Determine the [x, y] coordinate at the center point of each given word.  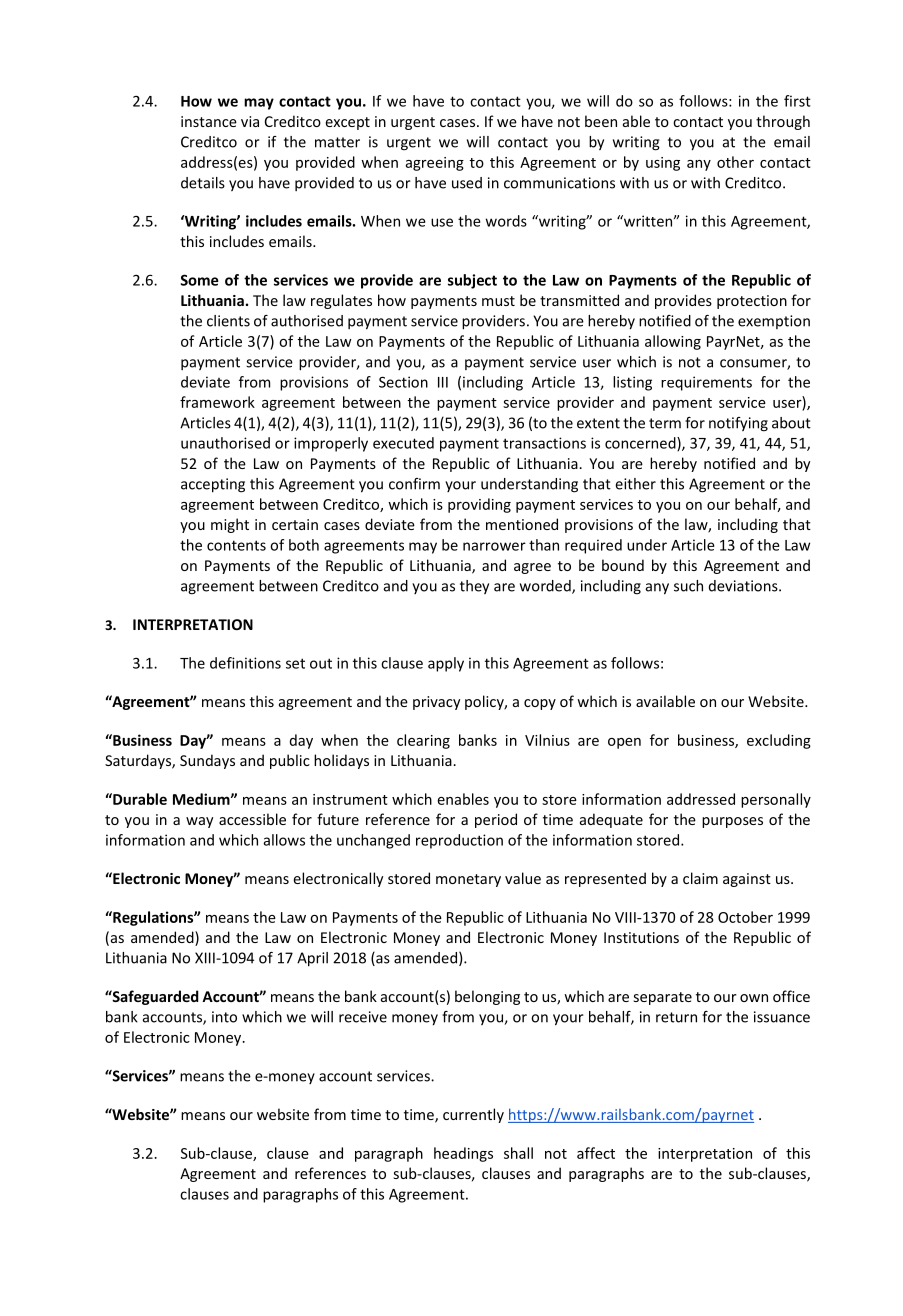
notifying [738, 424]
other [735, 162]
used [467, 183]
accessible [252, 819]
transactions [544, 443]
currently [473, 1115]
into [224, 1017]
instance [209, 121]
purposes [732, 822]
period [496, 820]
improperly [331, 444]
